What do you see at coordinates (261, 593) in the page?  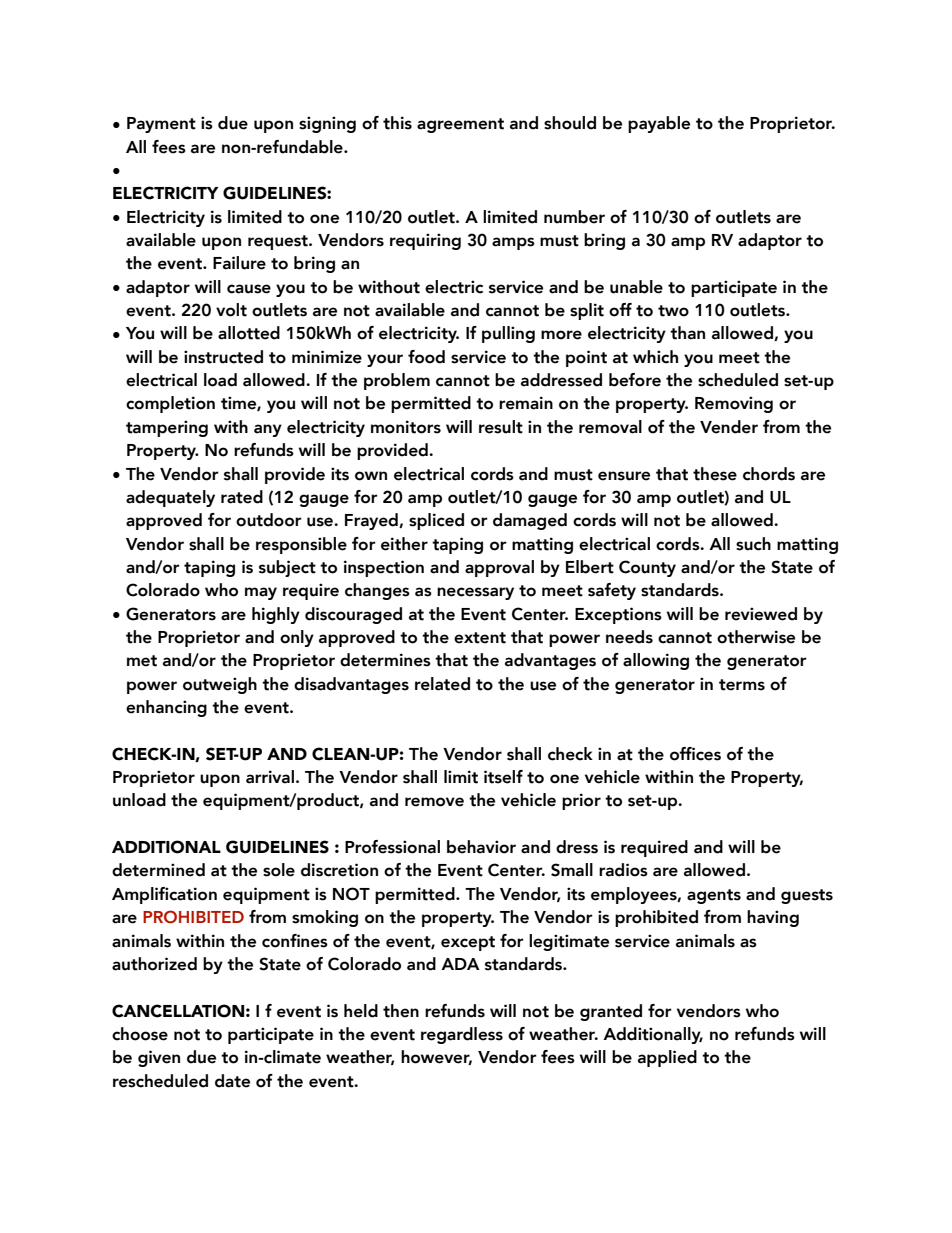 I see `may` at bounding box center [261, 593].
